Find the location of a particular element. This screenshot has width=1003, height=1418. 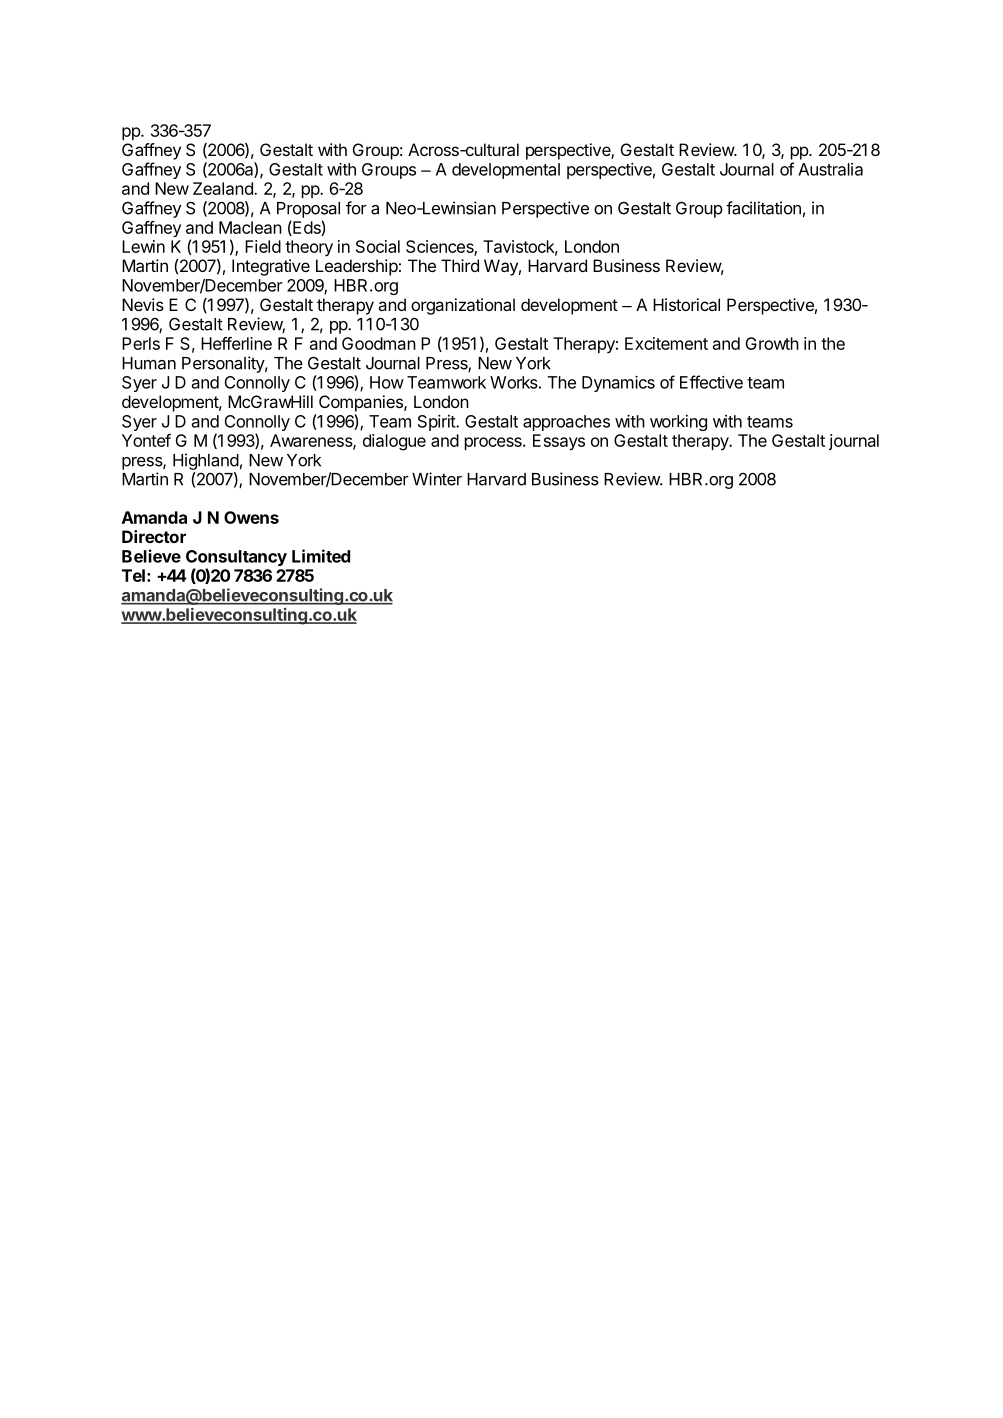

organizational is located at coordinates (463, 306).
